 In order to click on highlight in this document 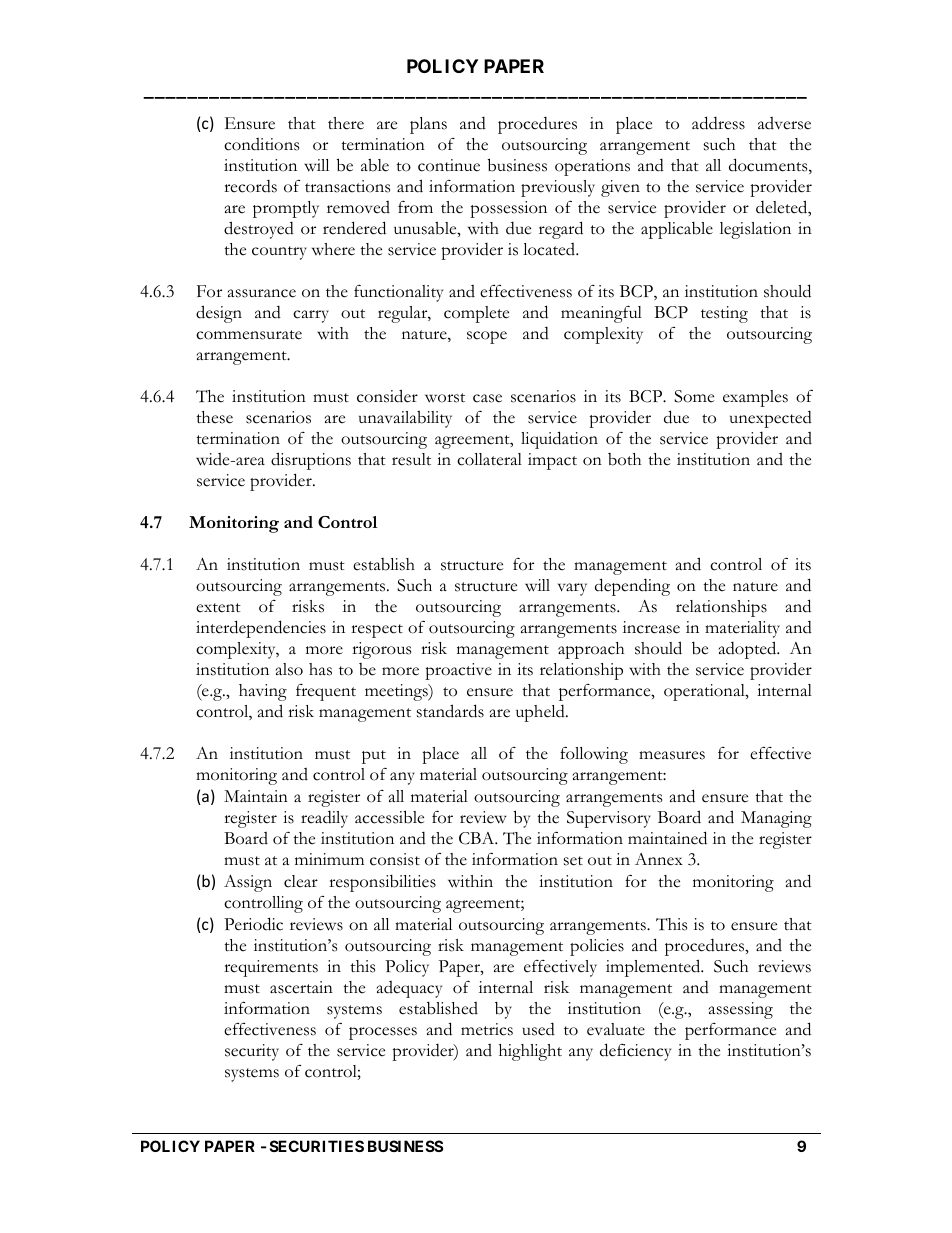, I will do `click(530, 1052)`.
